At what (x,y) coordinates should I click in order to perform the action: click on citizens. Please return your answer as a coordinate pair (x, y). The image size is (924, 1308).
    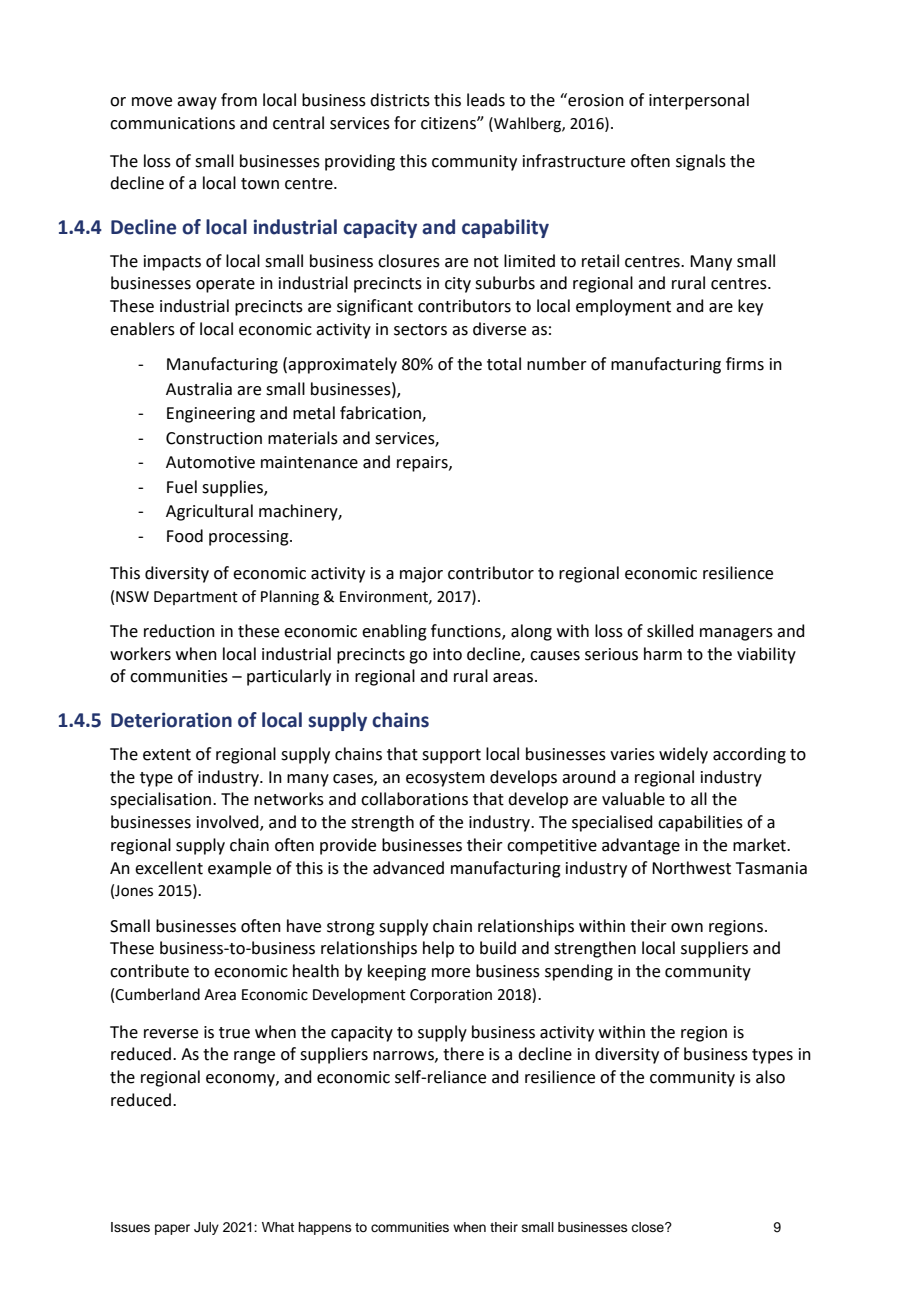
    Looking at the image, I should click on (449, 123).
